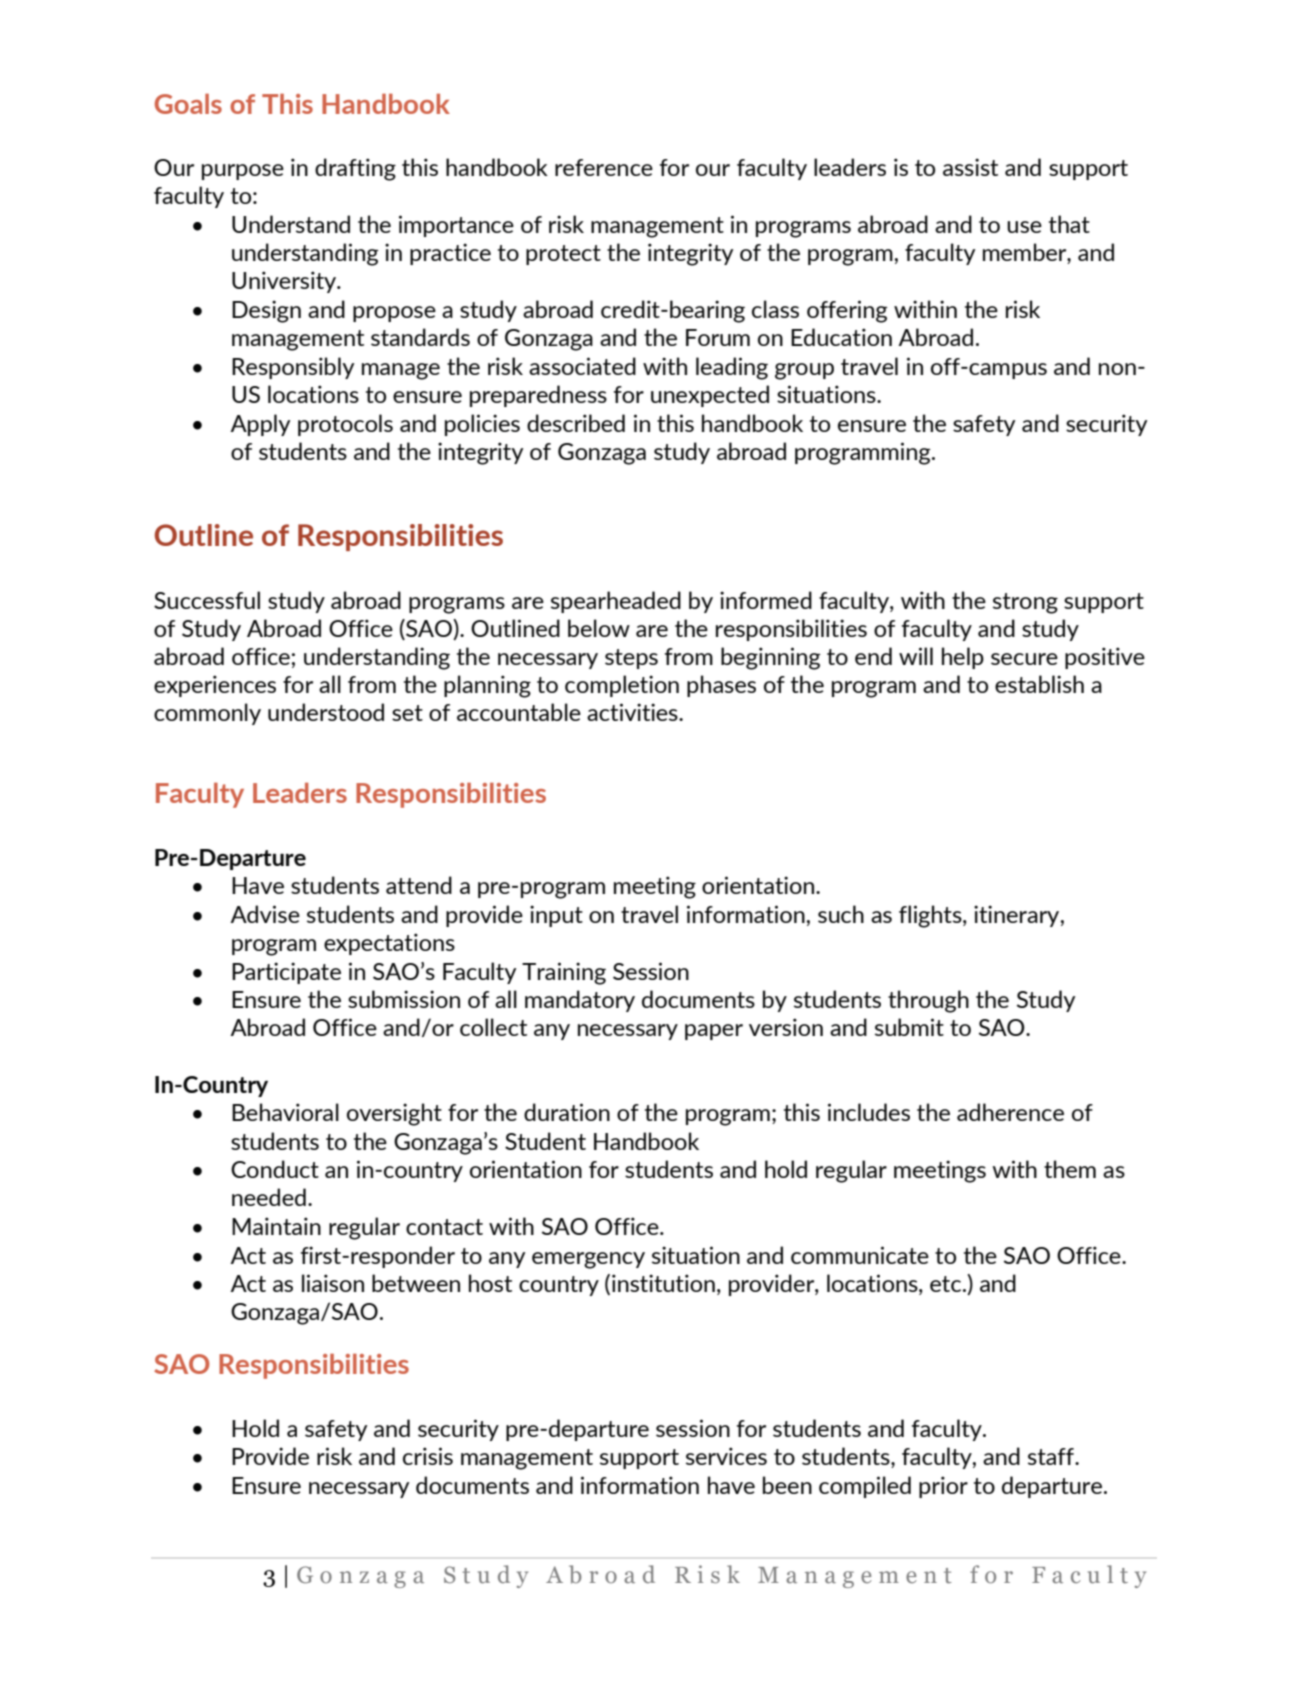 The height and width of the screenshot is (1691, 1307). I want to click on assist, so click(970, 167).
